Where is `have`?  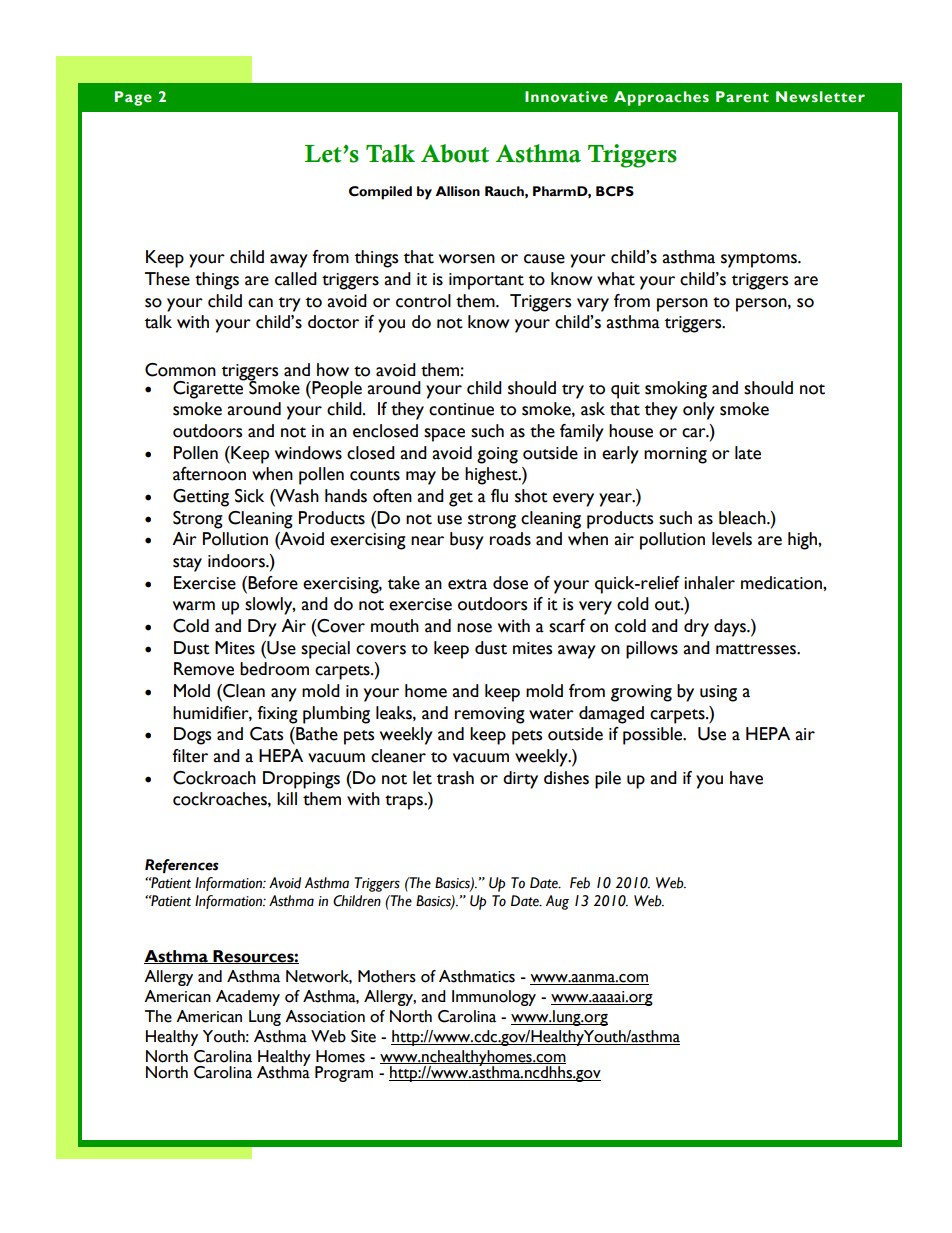 have is located at coordinates (746, 778).
